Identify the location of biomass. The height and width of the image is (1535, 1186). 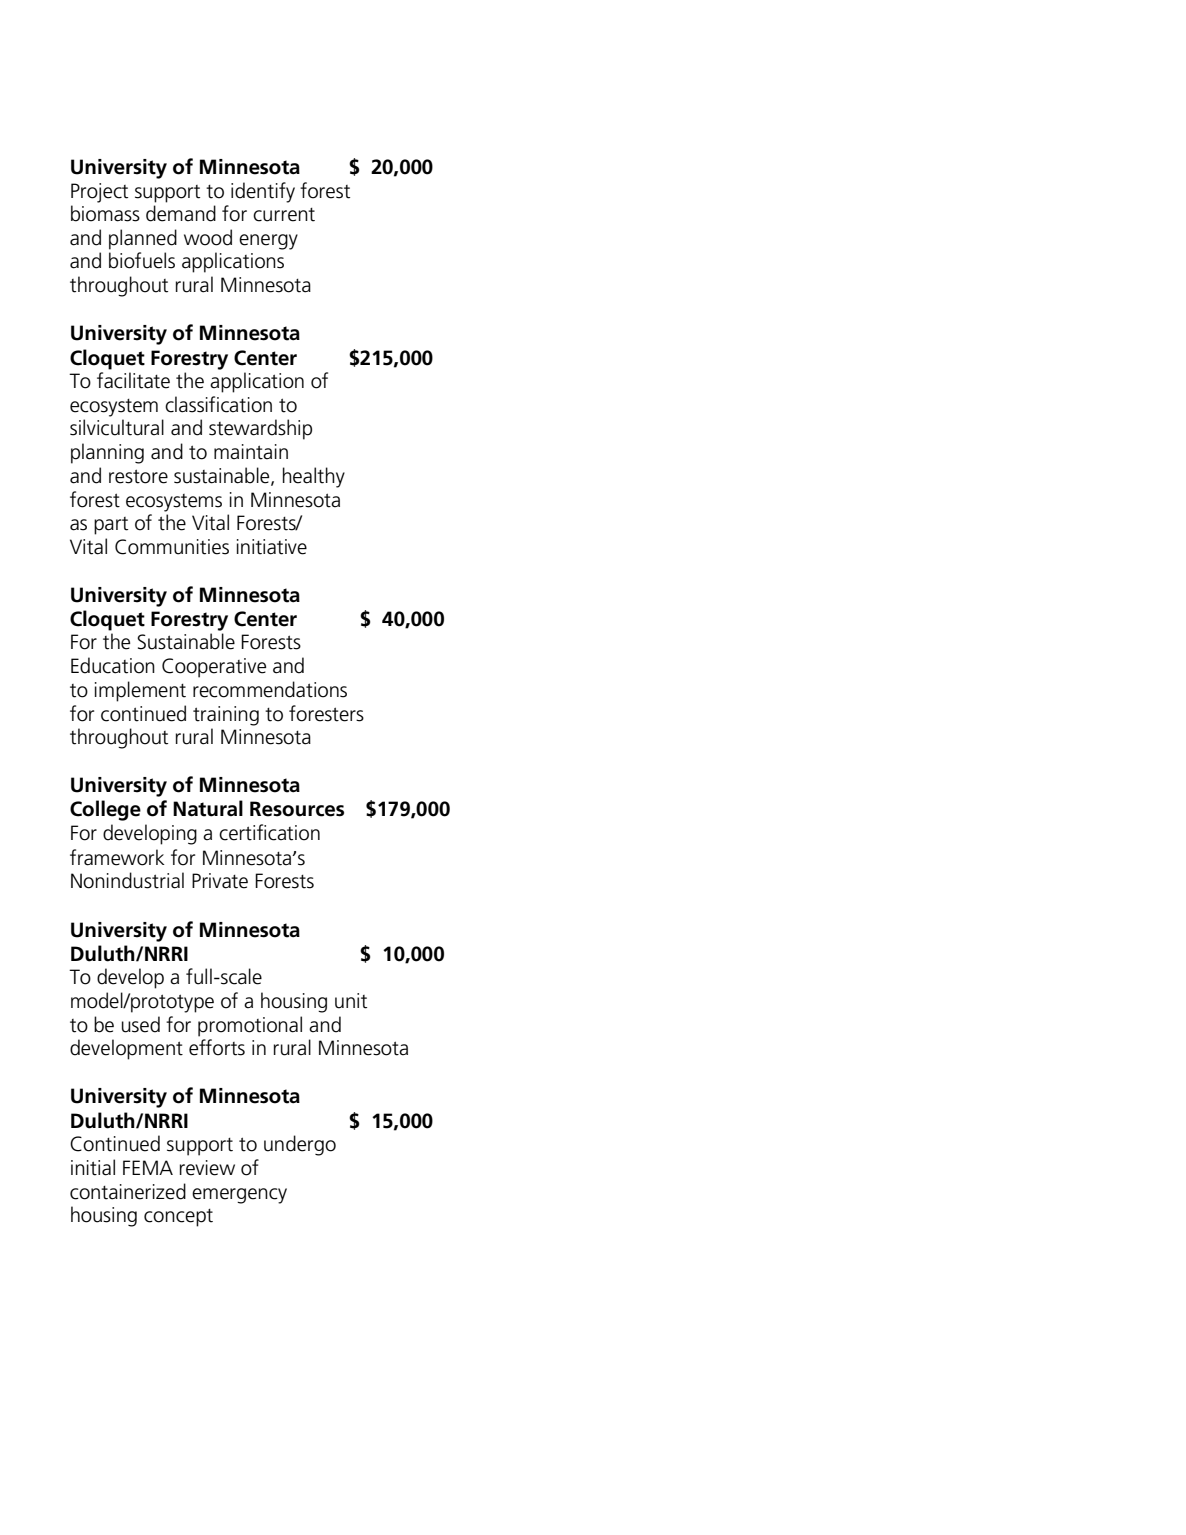
(105, 213).
